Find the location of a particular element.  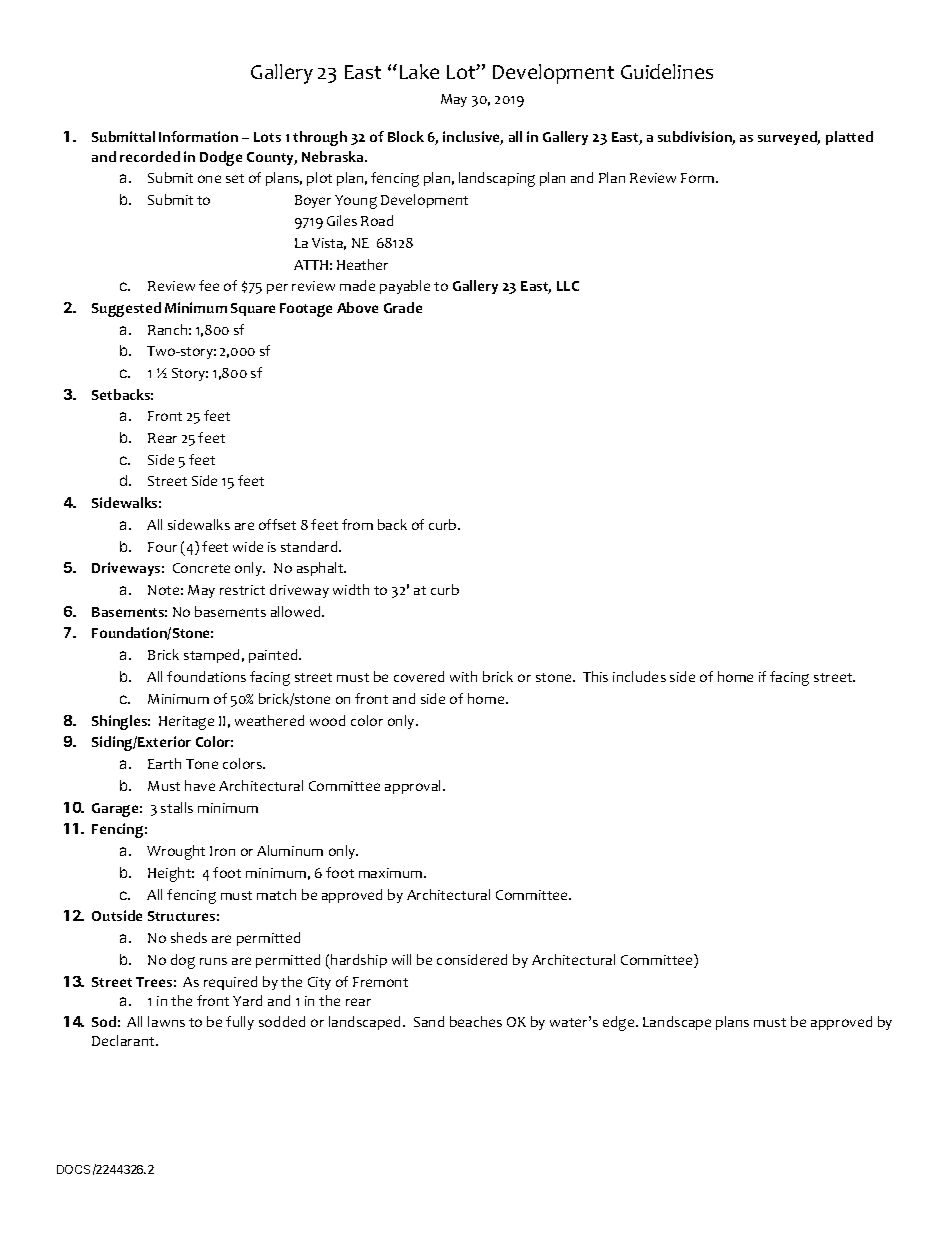

Guidelines is located at coordinates (667, 71).
